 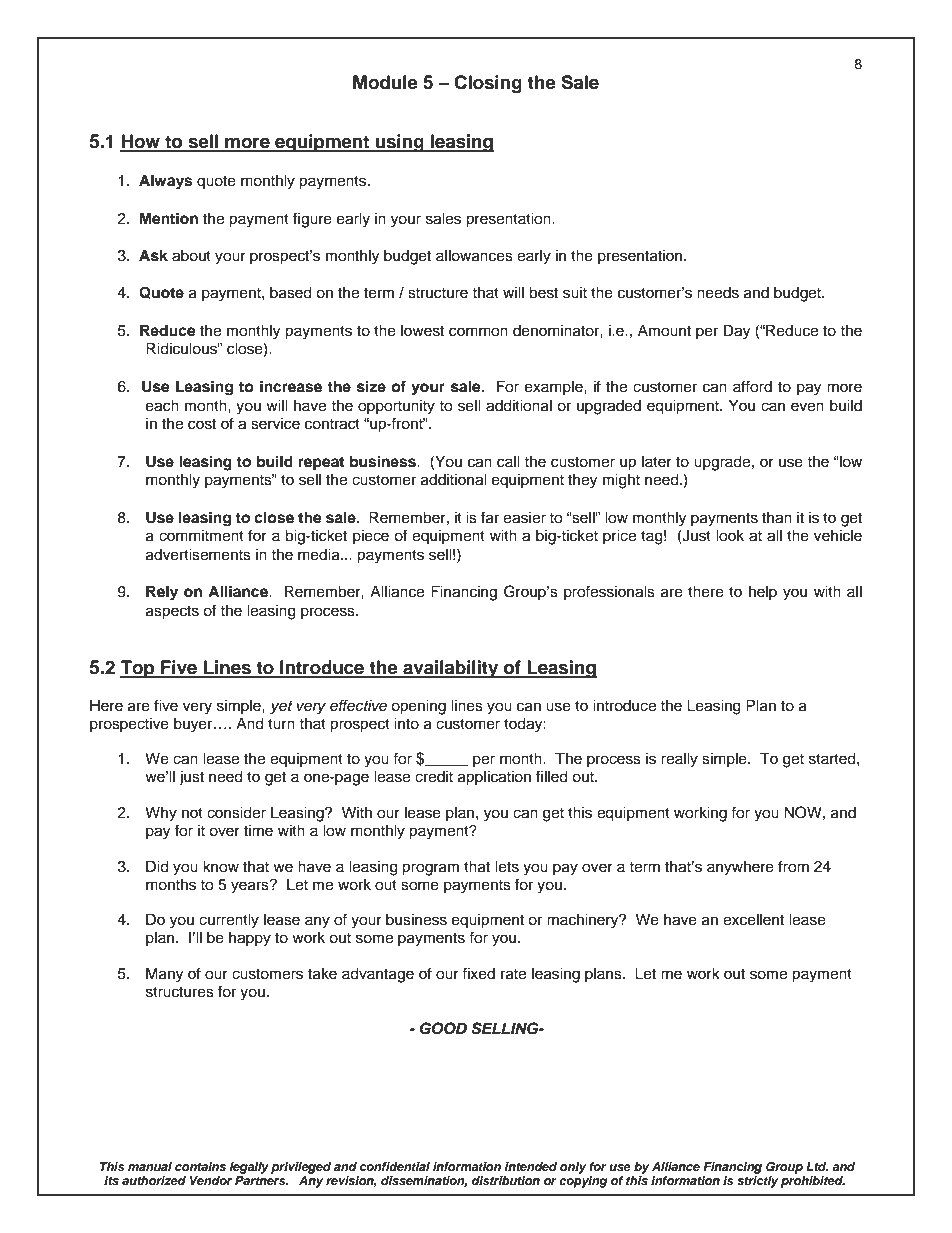 I want to click on Closing, so click(x=488, y=84).
